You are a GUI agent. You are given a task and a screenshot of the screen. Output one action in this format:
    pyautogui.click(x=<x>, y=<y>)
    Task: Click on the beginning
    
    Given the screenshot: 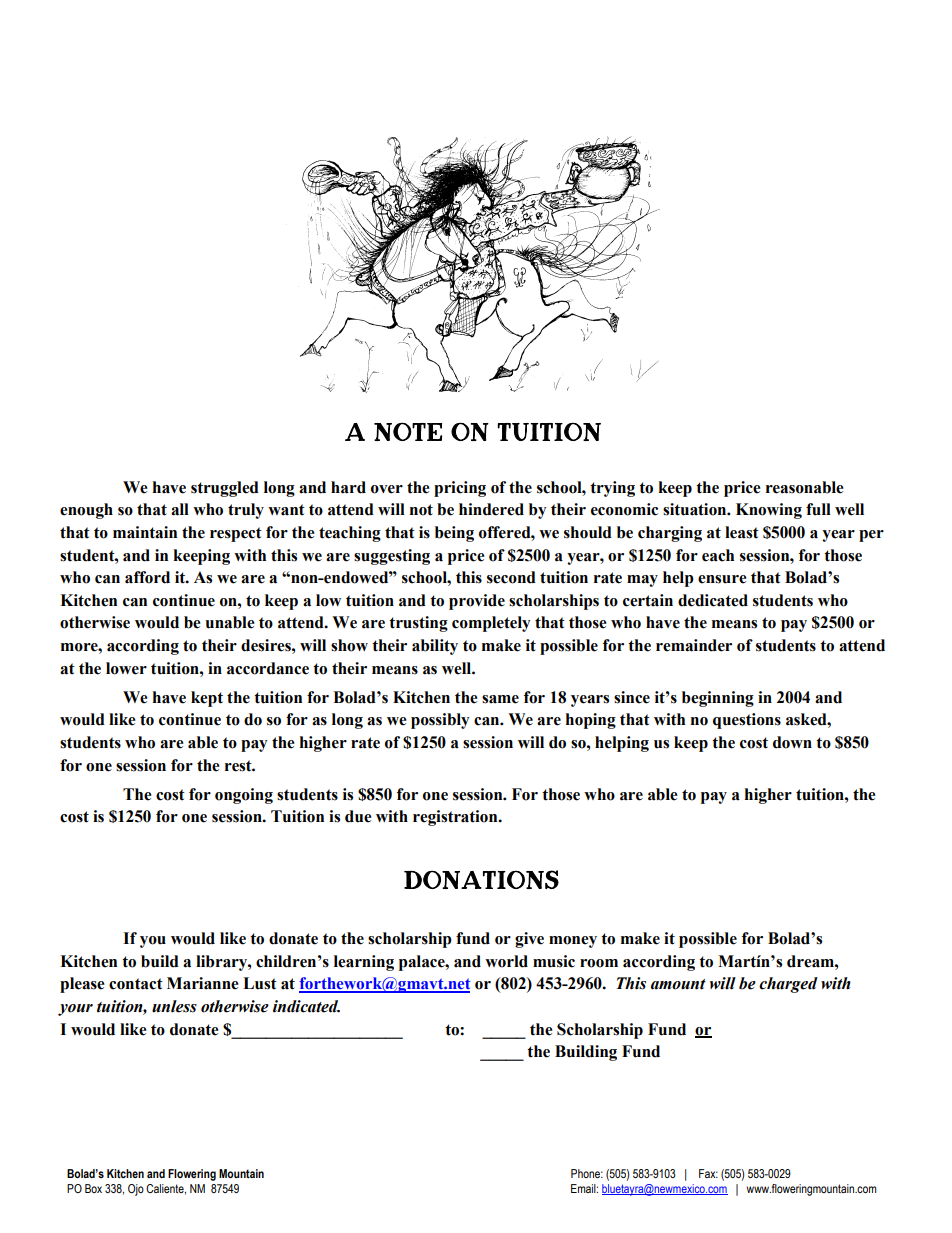 What is the action you would take?
    pyautogui.click(x=718, y=699)
